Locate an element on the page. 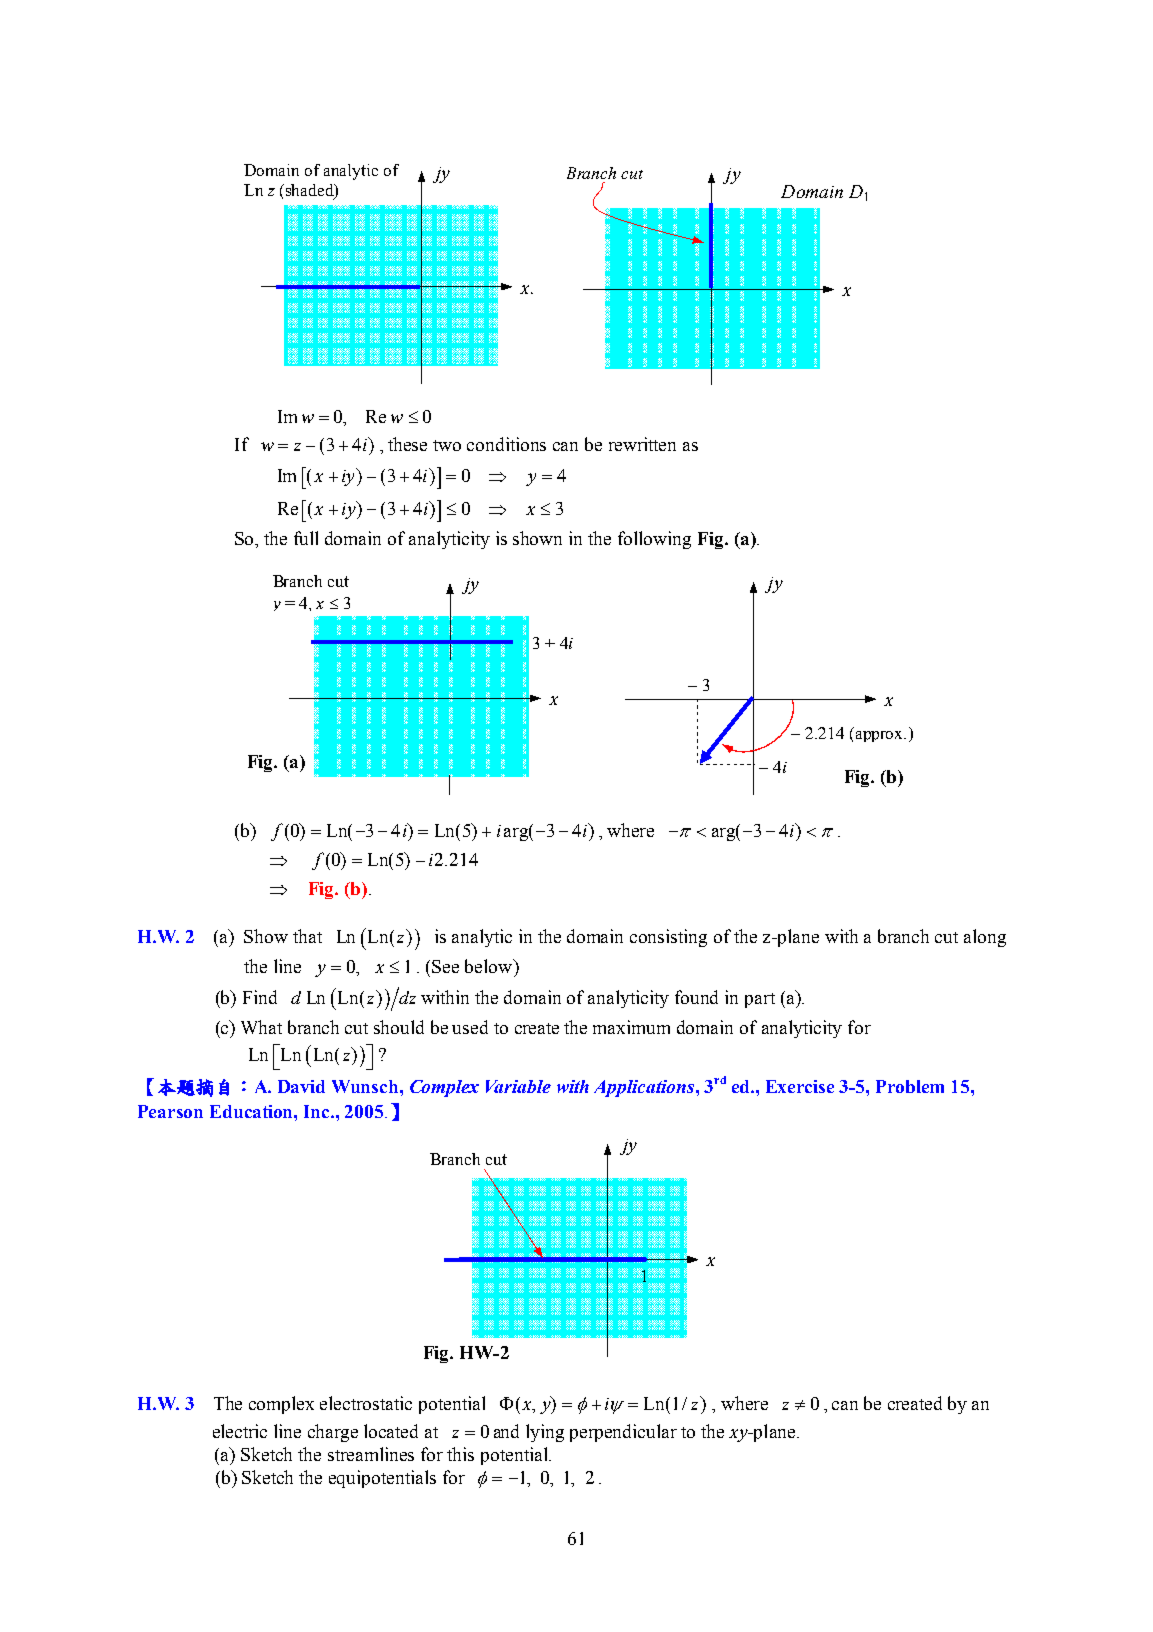  approx is located at coordinates (881, 736).
